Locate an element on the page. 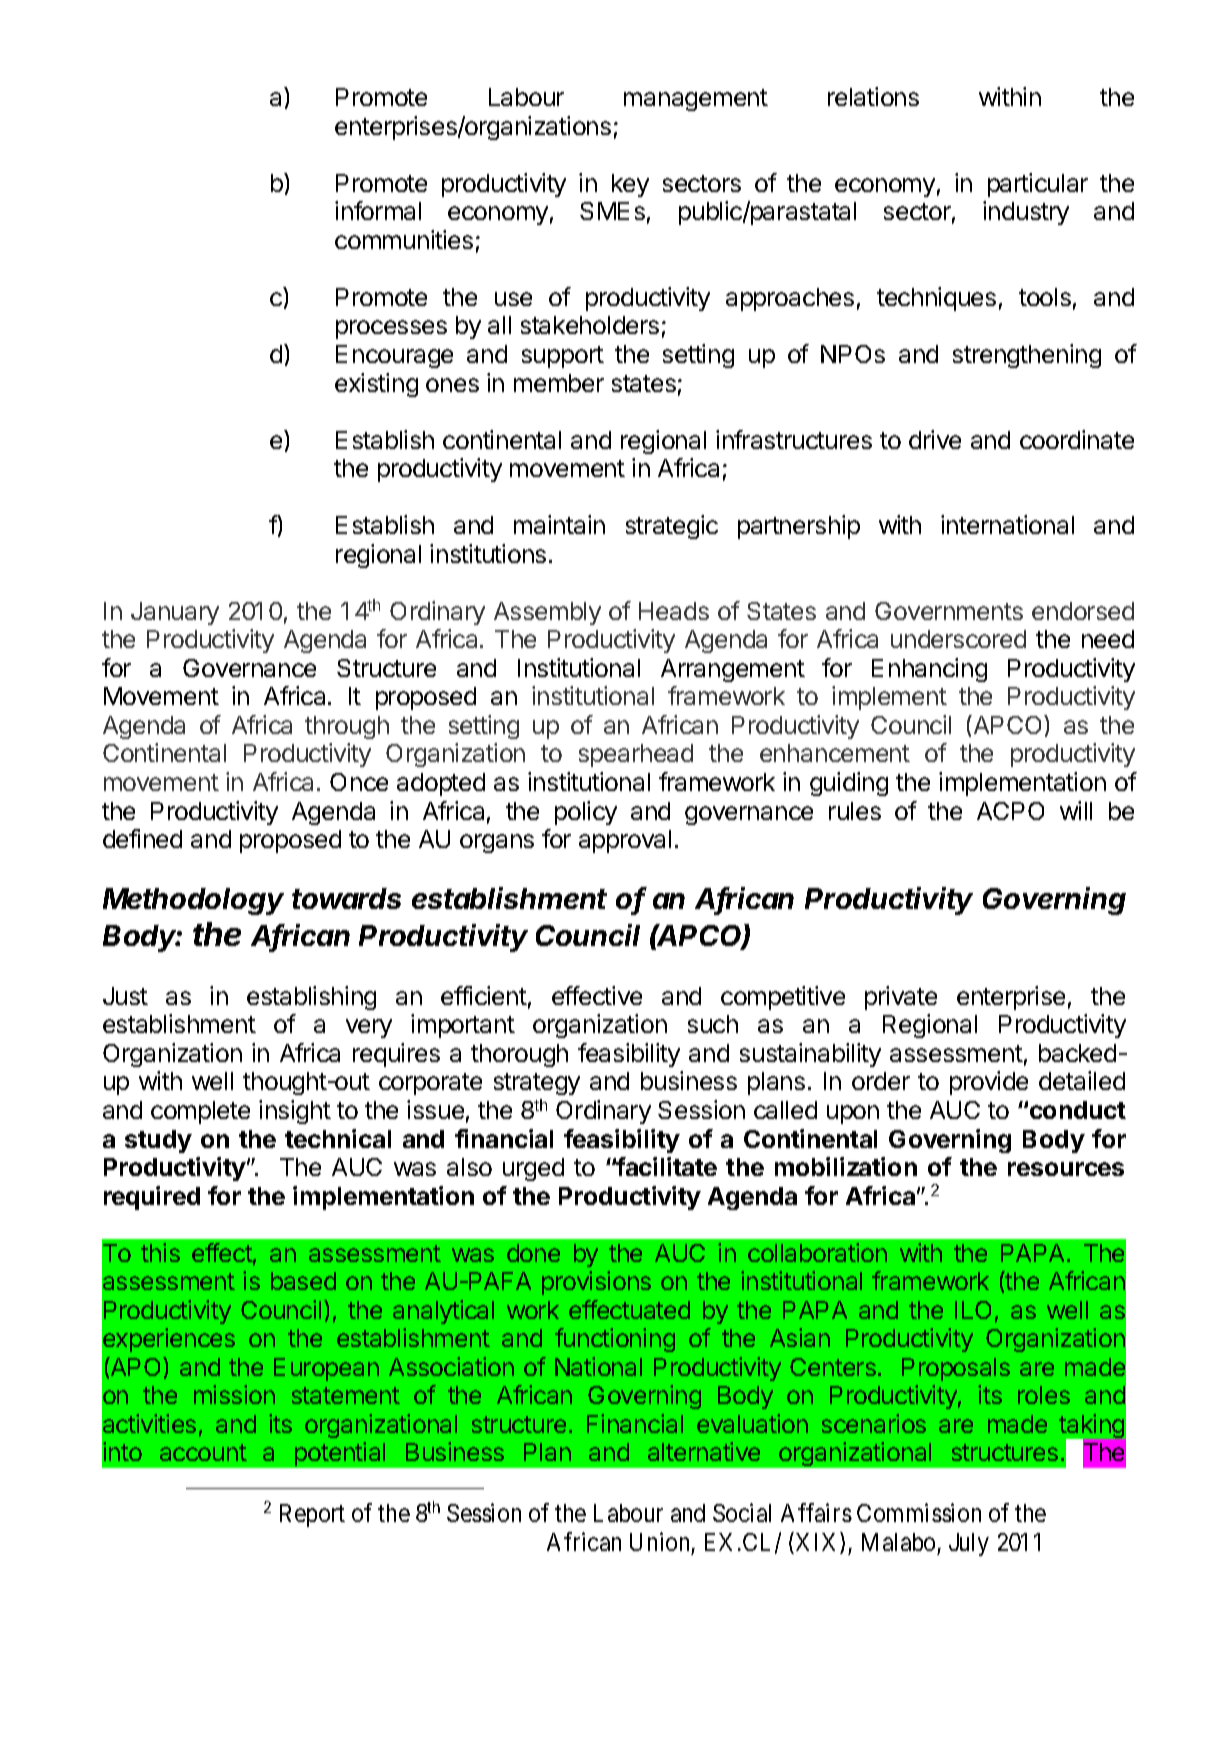 This page has height=1741, width=1231. ACPO is located at coordinates (1010, 811).
